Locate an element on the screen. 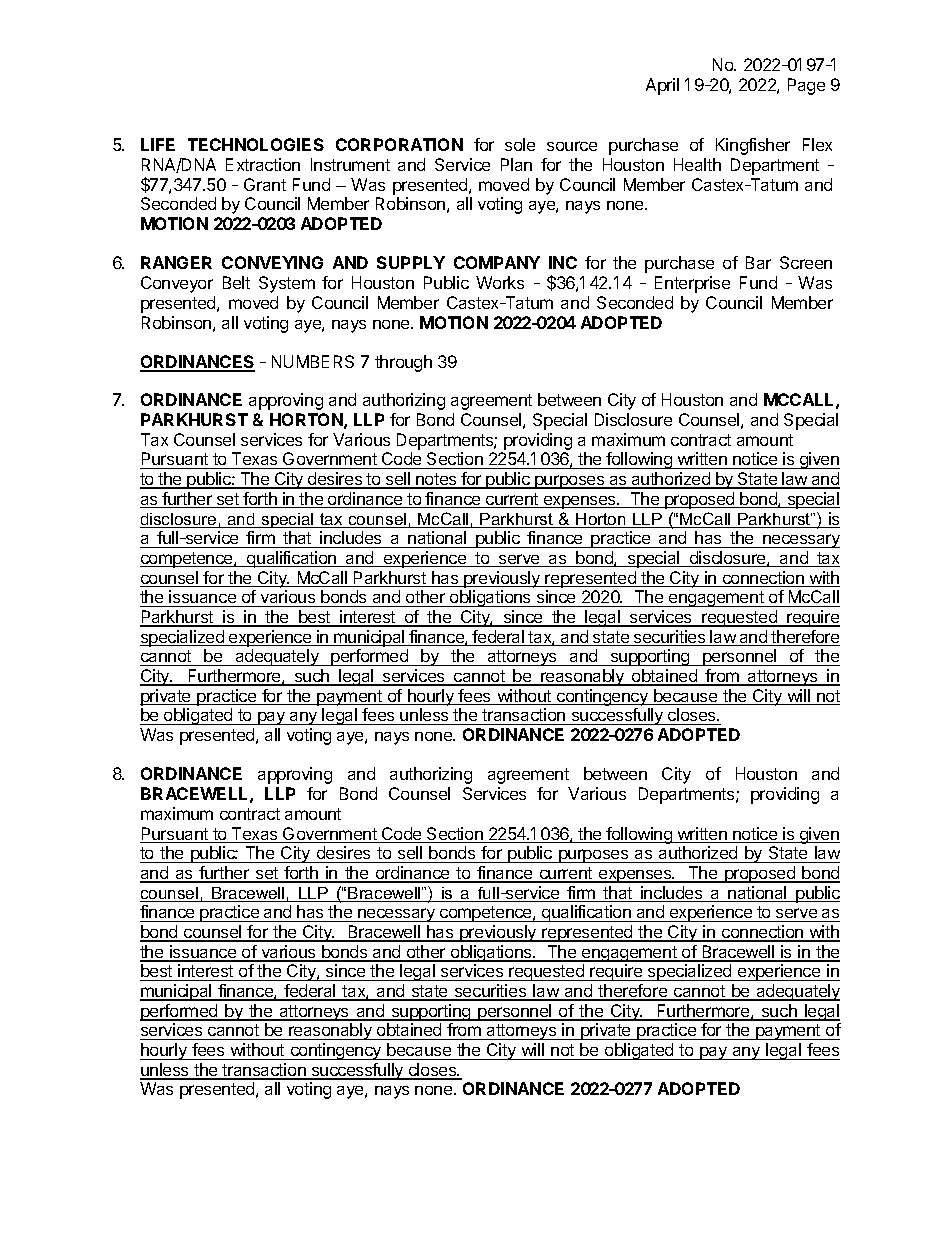 This screenshot has width=952, height=1233. Belt is located at coordinates (236, 282).
